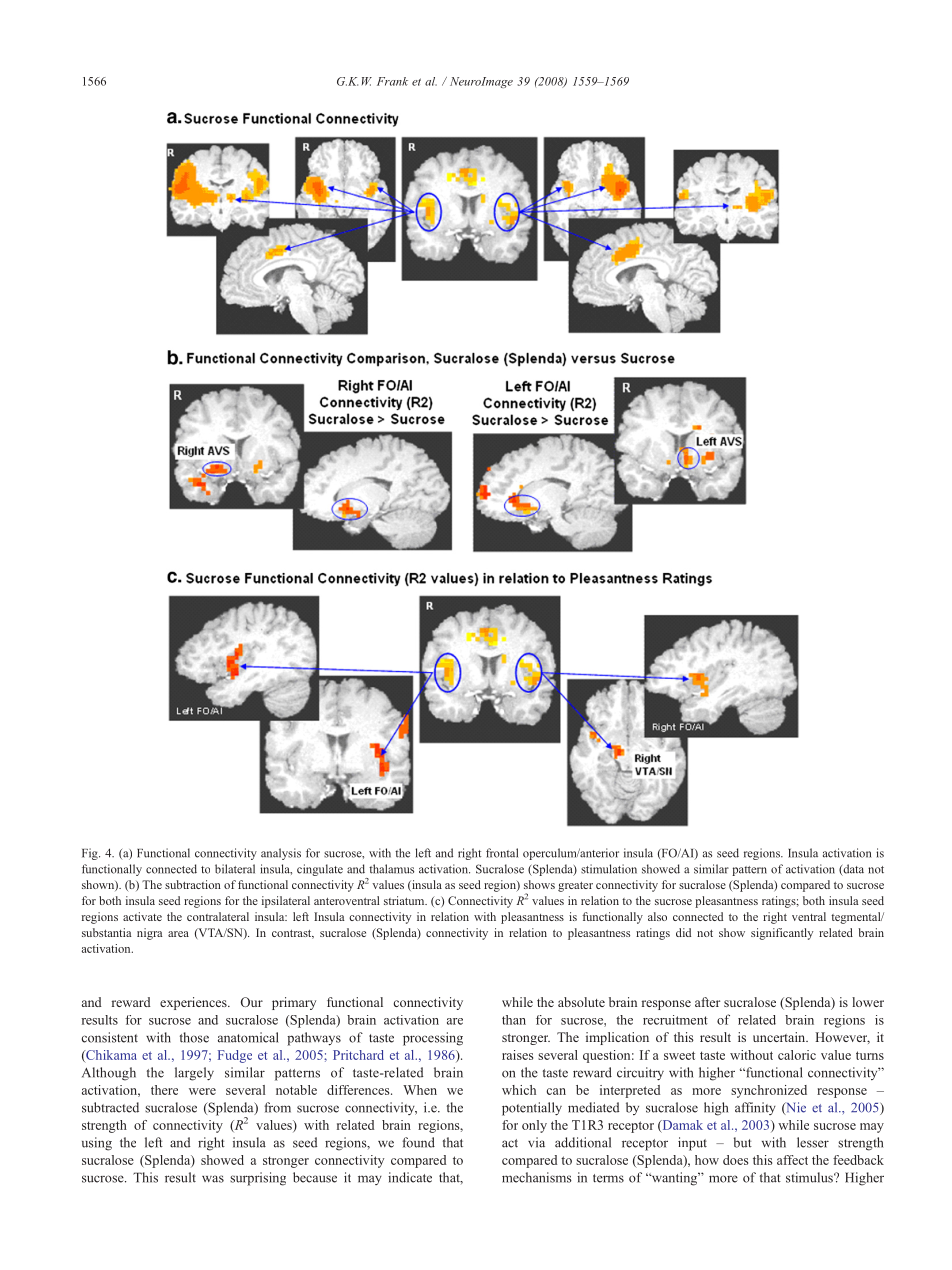  Describe the element at coordinates (536, 1142) in the document. I see `via` at that location.
